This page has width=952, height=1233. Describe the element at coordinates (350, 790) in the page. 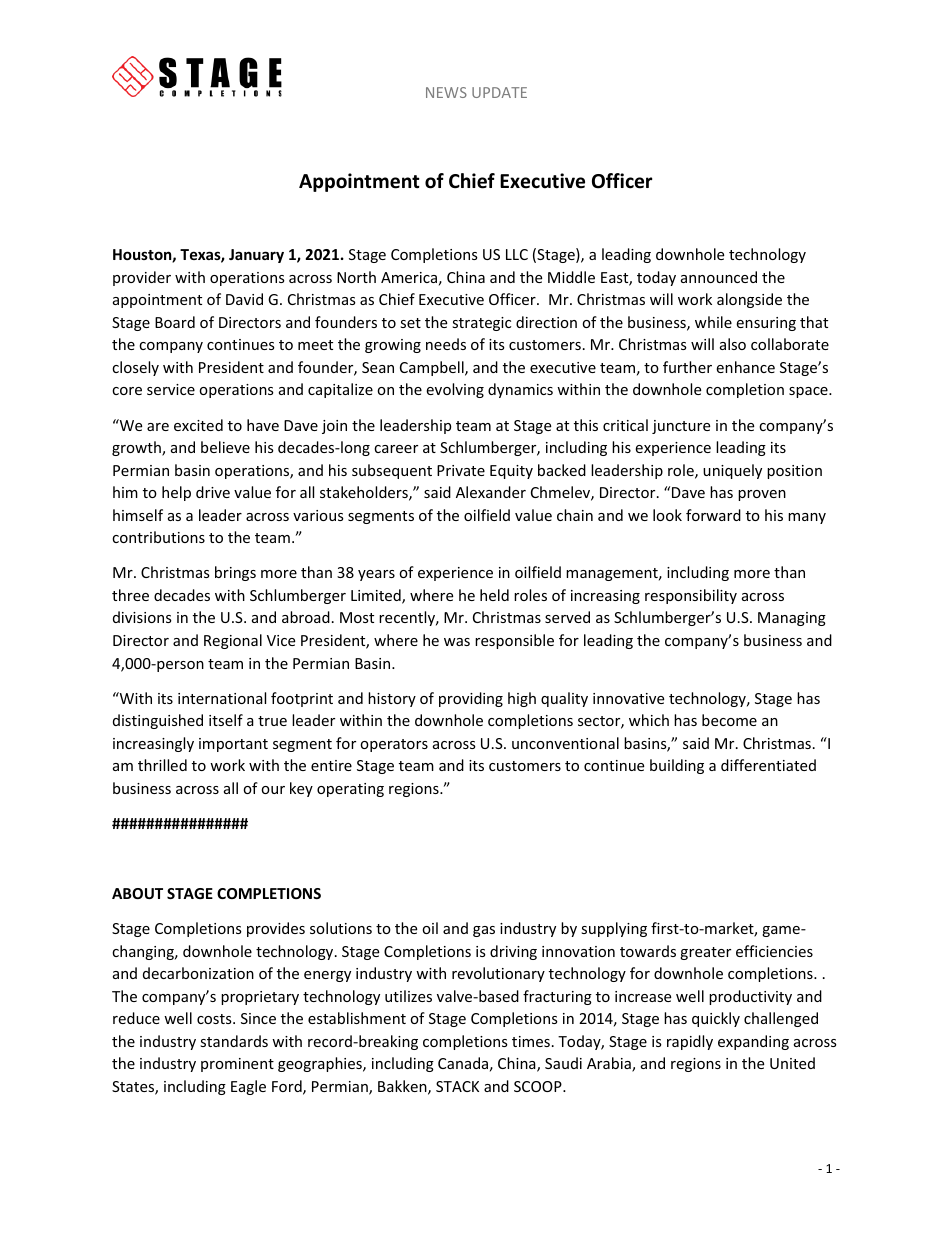

I see `operating` at that location.
